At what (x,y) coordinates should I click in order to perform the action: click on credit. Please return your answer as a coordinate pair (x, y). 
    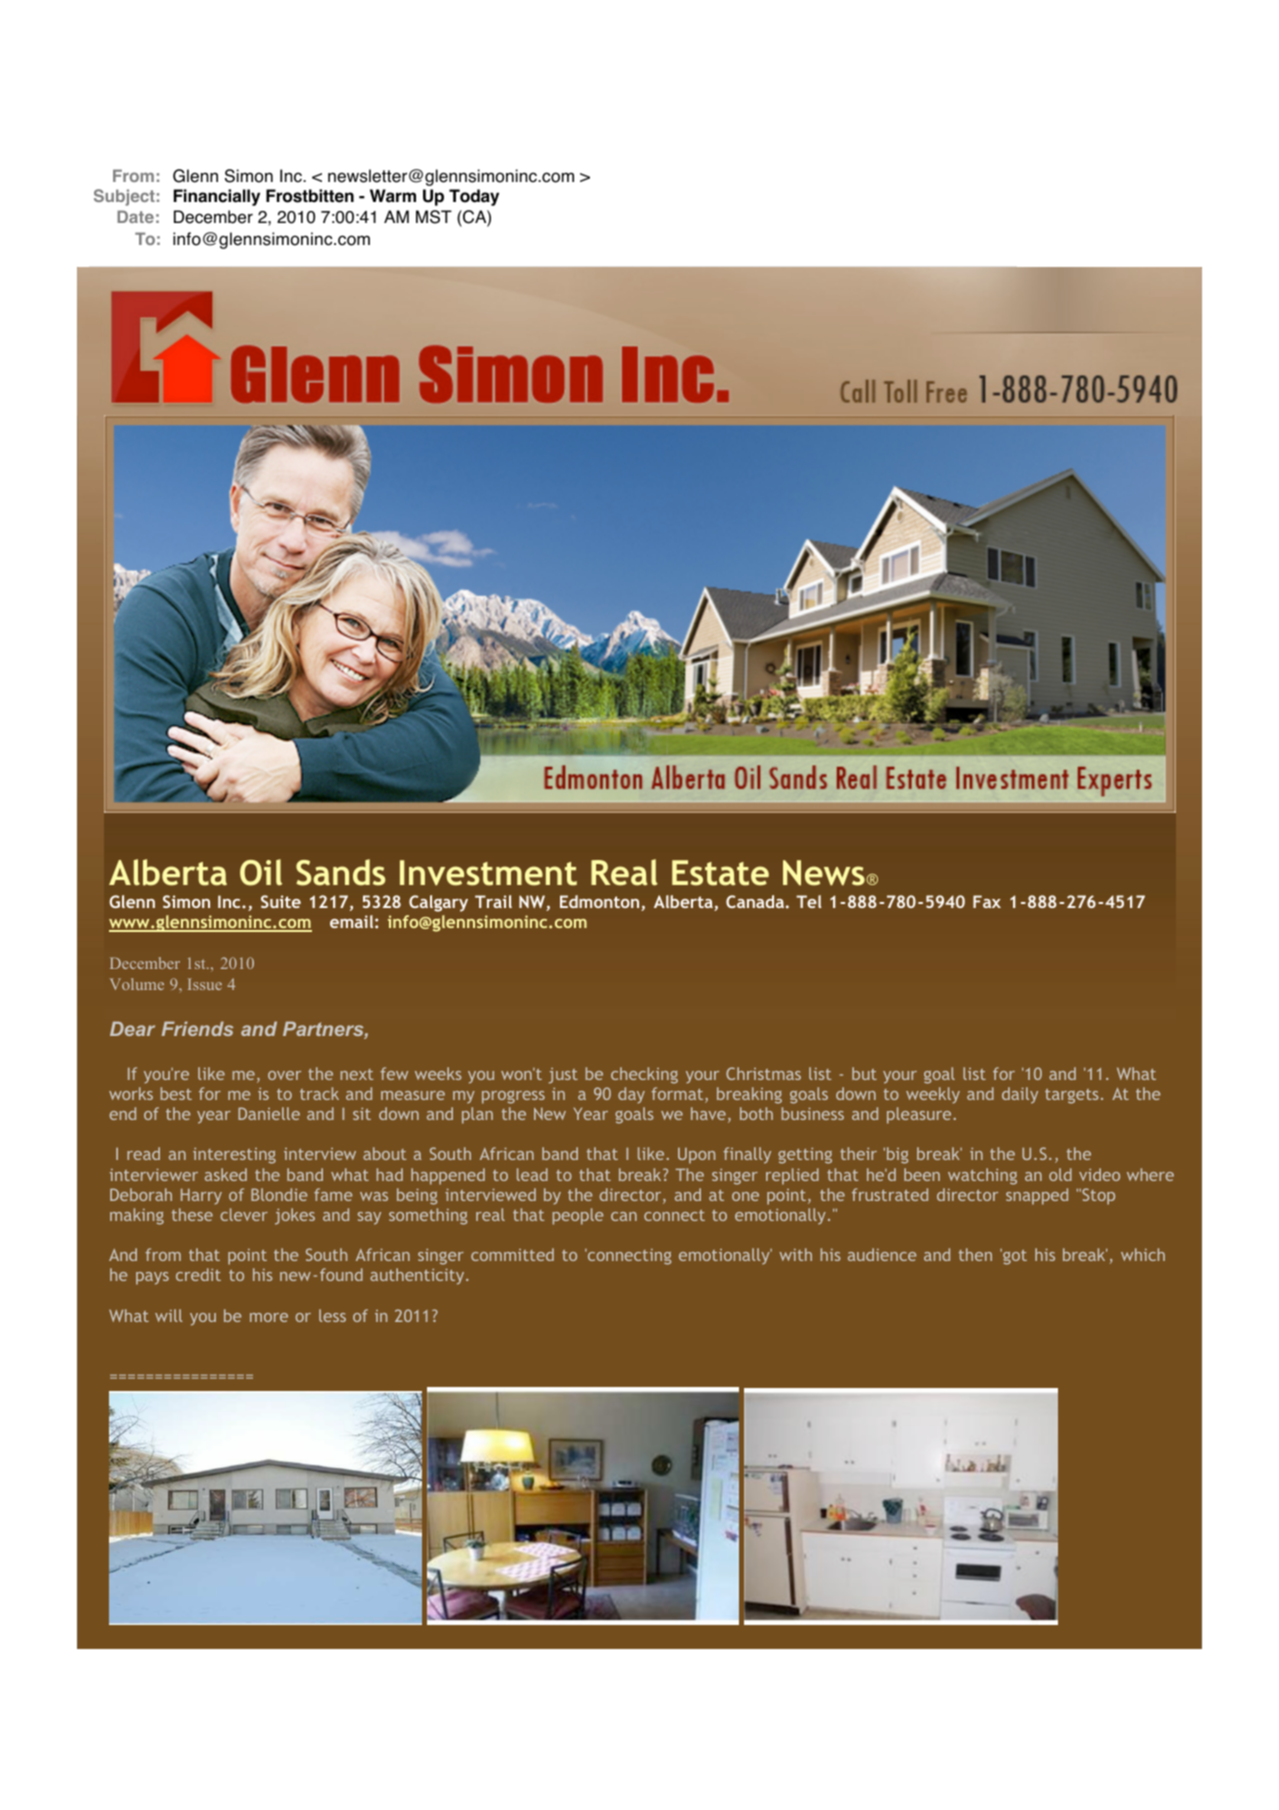
    Looking at the image, I should click on (198, 1274).
